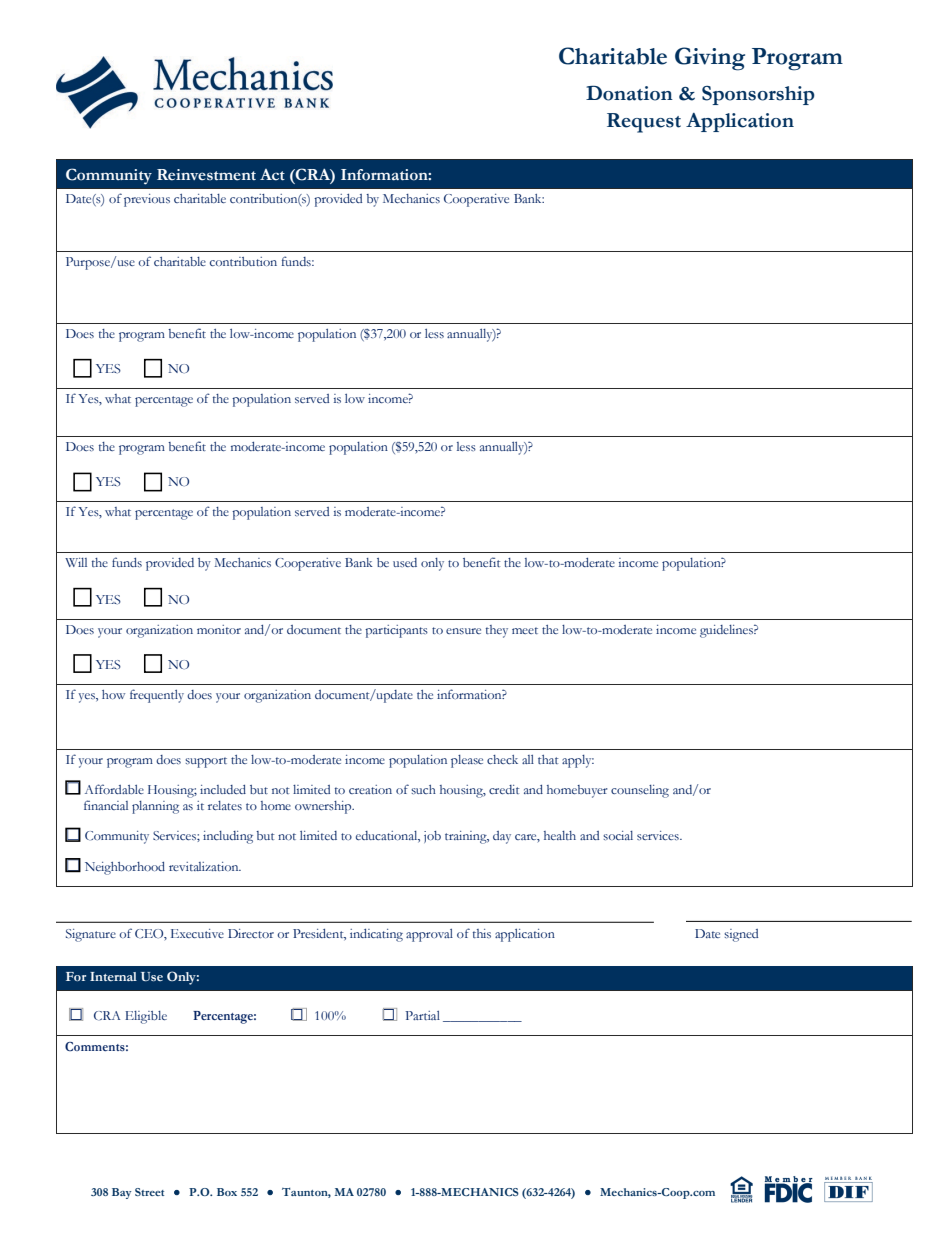 The width and height of the screenshot is (952, 1233). I want to click on meet, so click(525, 630).
